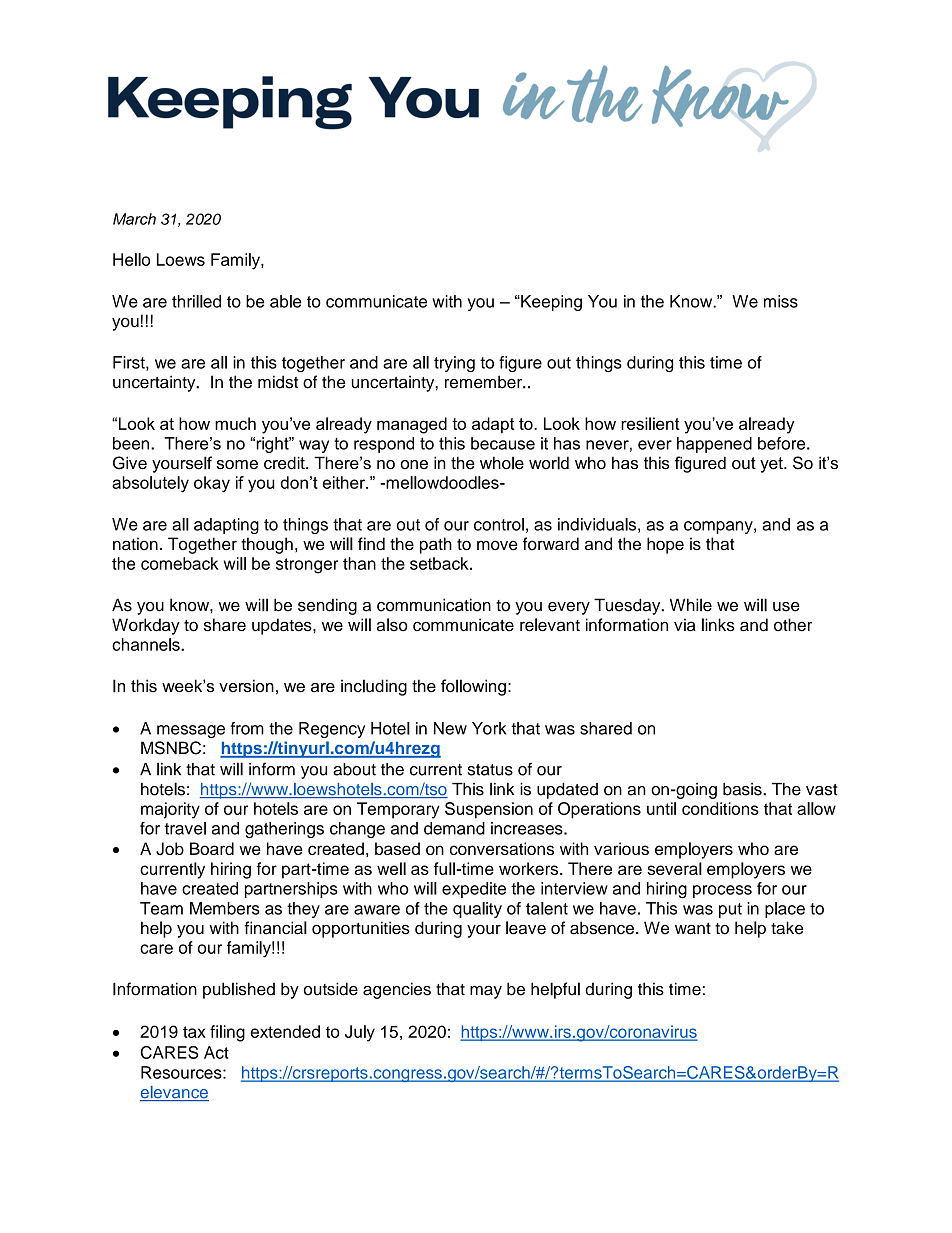 The width and height of the document is (952, 1233). I want to click on much, so click(235, 423).
